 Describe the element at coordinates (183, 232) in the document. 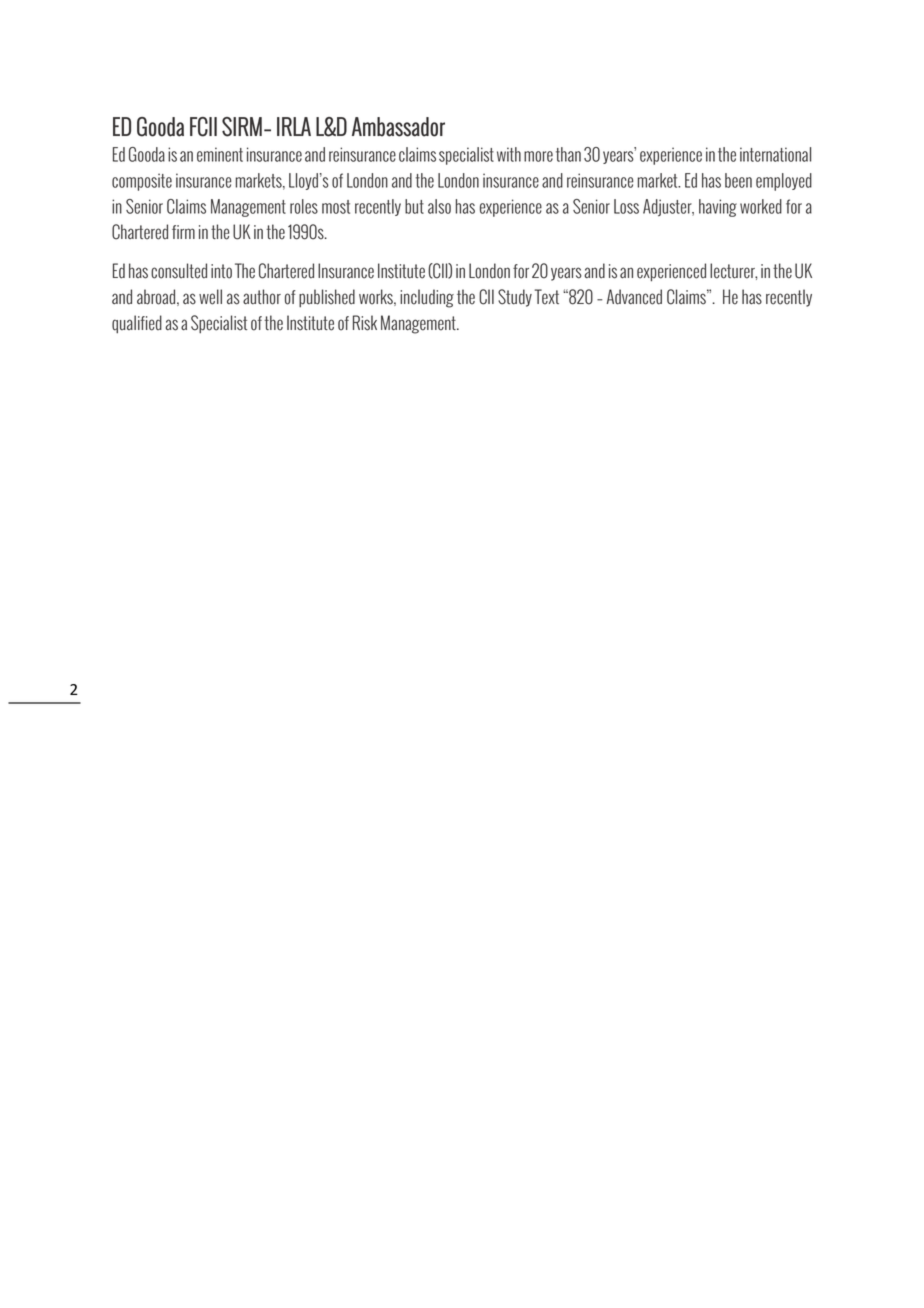

I see `firm` at that location.
